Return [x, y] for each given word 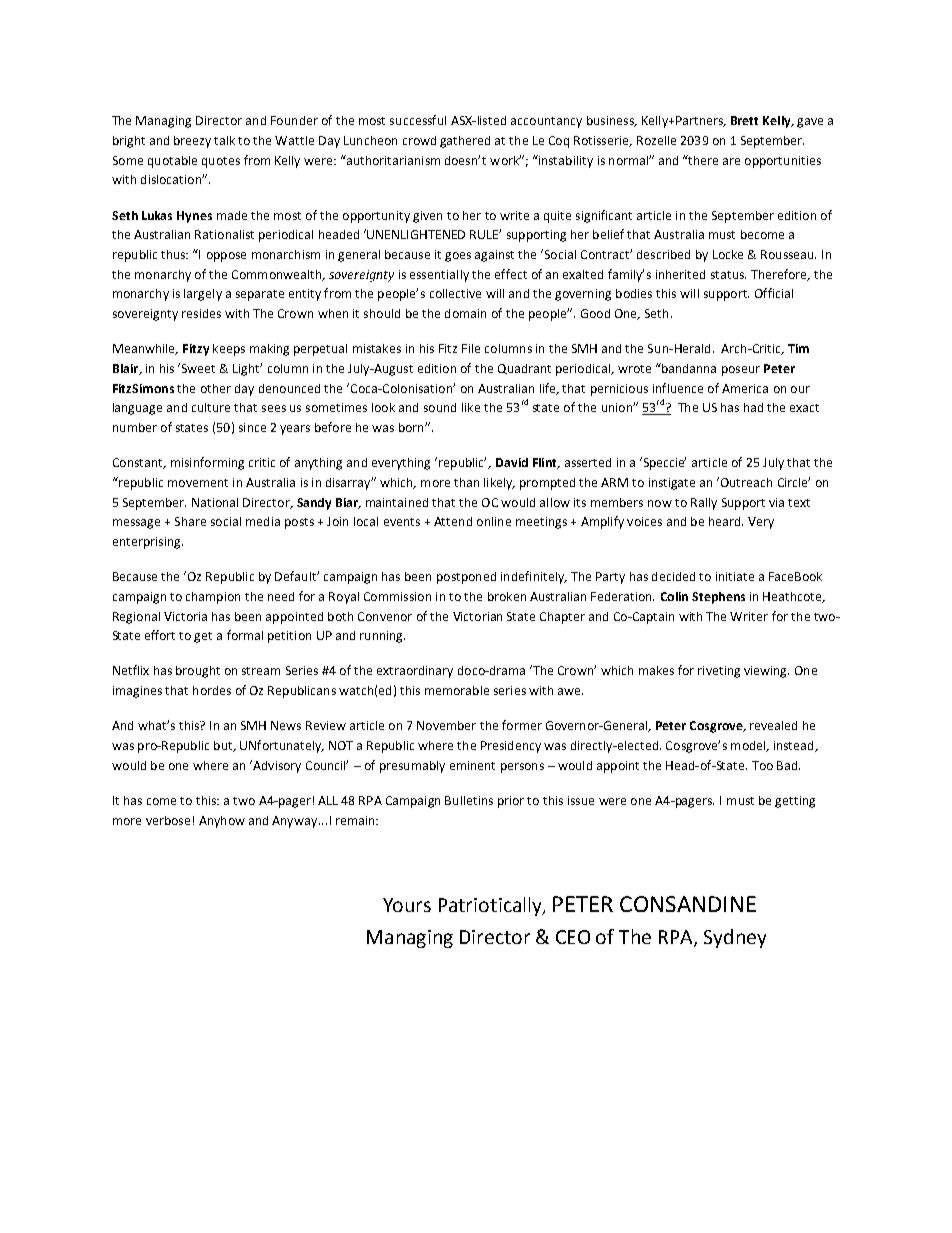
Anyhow [222, 822]
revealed [773, 725]
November [446, 725]
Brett [744, 120]
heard [726, 521]
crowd [419, 140]
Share [190, 521]
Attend [453, 521]
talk [224, 140]
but [224, 746]
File [471, 348]
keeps [229, 350]
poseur [741, 371]
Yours [407, 905]
